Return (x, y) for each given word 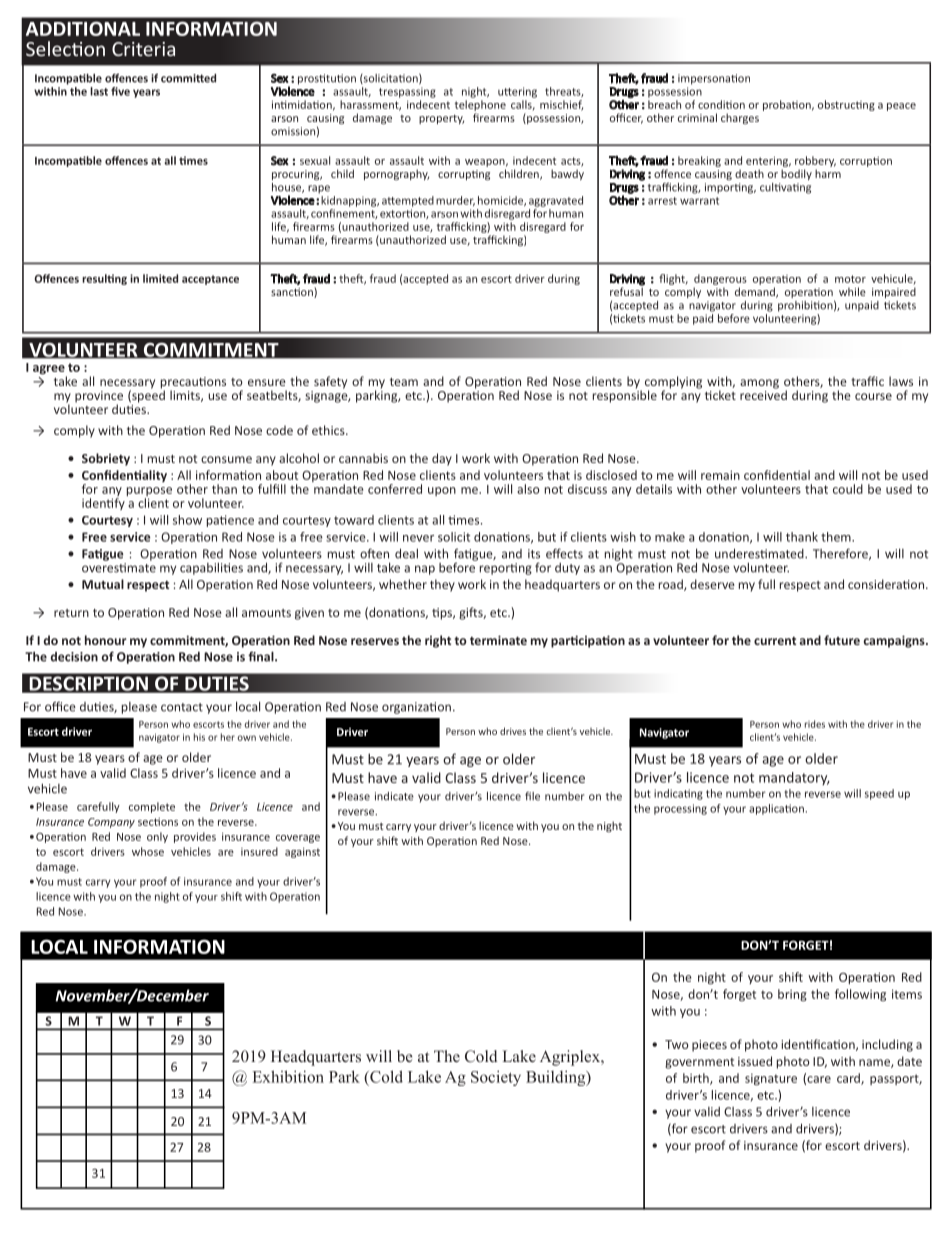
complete (152, 807)
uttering (517, 92)
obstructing (846, 105)
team (404, 382)
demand (756, 292)
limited (160, 278)
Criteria (143, 49)
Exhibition (288, 1076)
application (776, 809)
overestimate (119, 568)
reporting (506, 569)
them (837, 537)
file (532, 796)
